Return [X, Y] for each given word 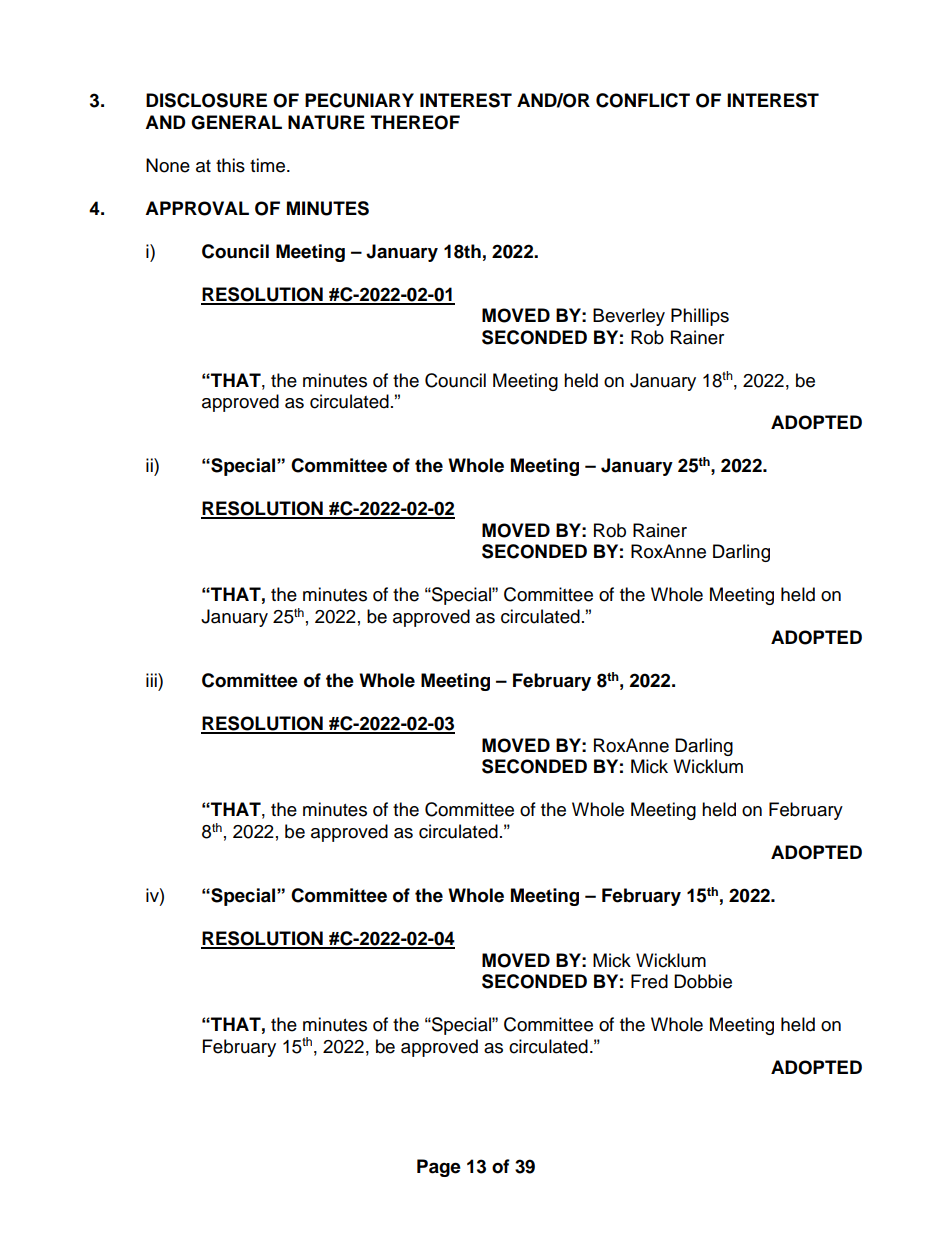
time [267, 165]
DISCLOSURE [206, 100]
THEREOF [415, 122]
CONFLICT [643, 100]
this [230, 165]
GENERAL [236, 122]
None [168, 165]
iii [152, 680]
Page [439, 1168]
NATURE [326, 122]
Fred [649, 981]
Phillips [700, 317]
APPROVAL [197, 208]
